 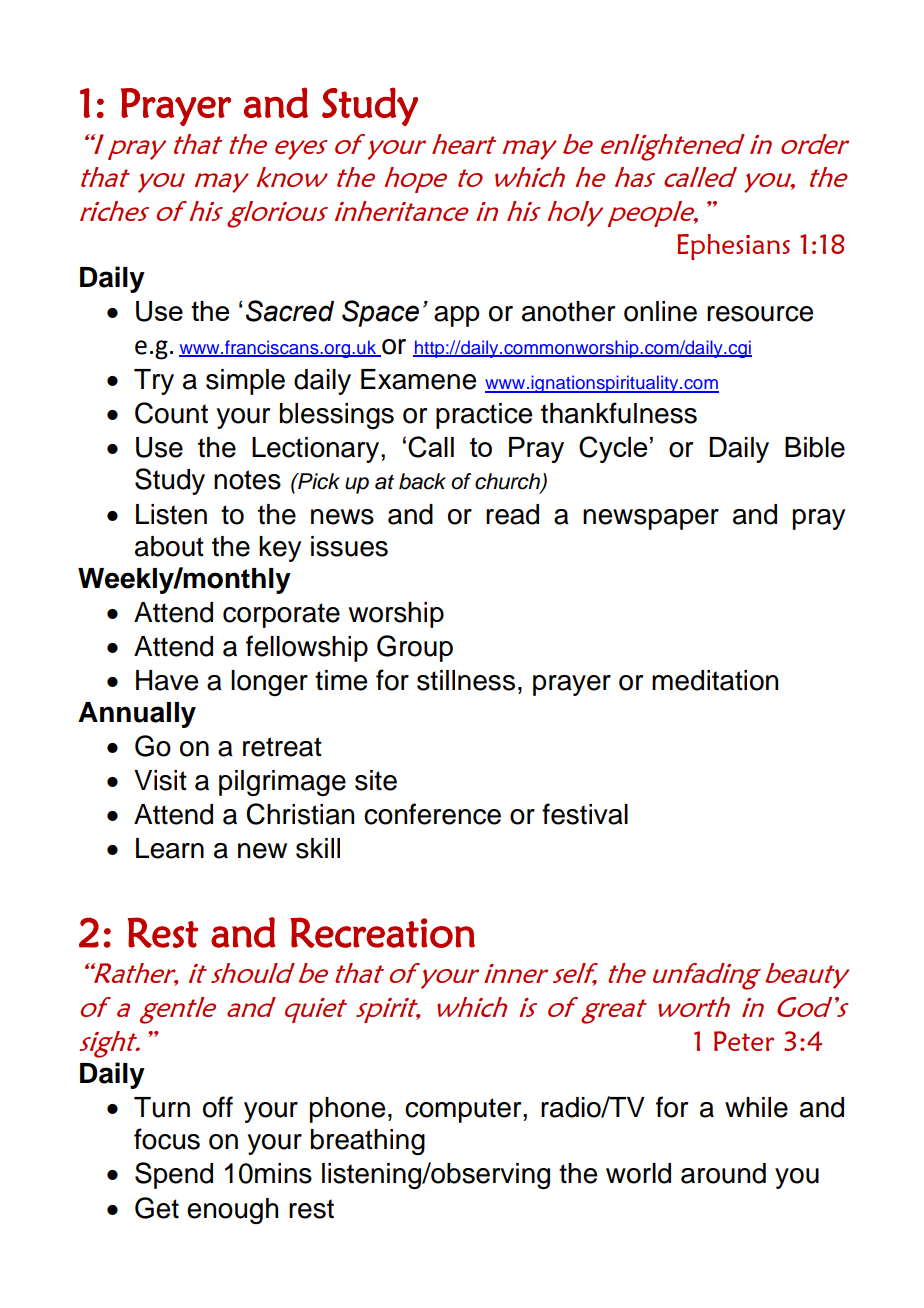 What do you see at coordinates (282, 747) in the page?
I see `retreat` at bounding box center [282, 747].
